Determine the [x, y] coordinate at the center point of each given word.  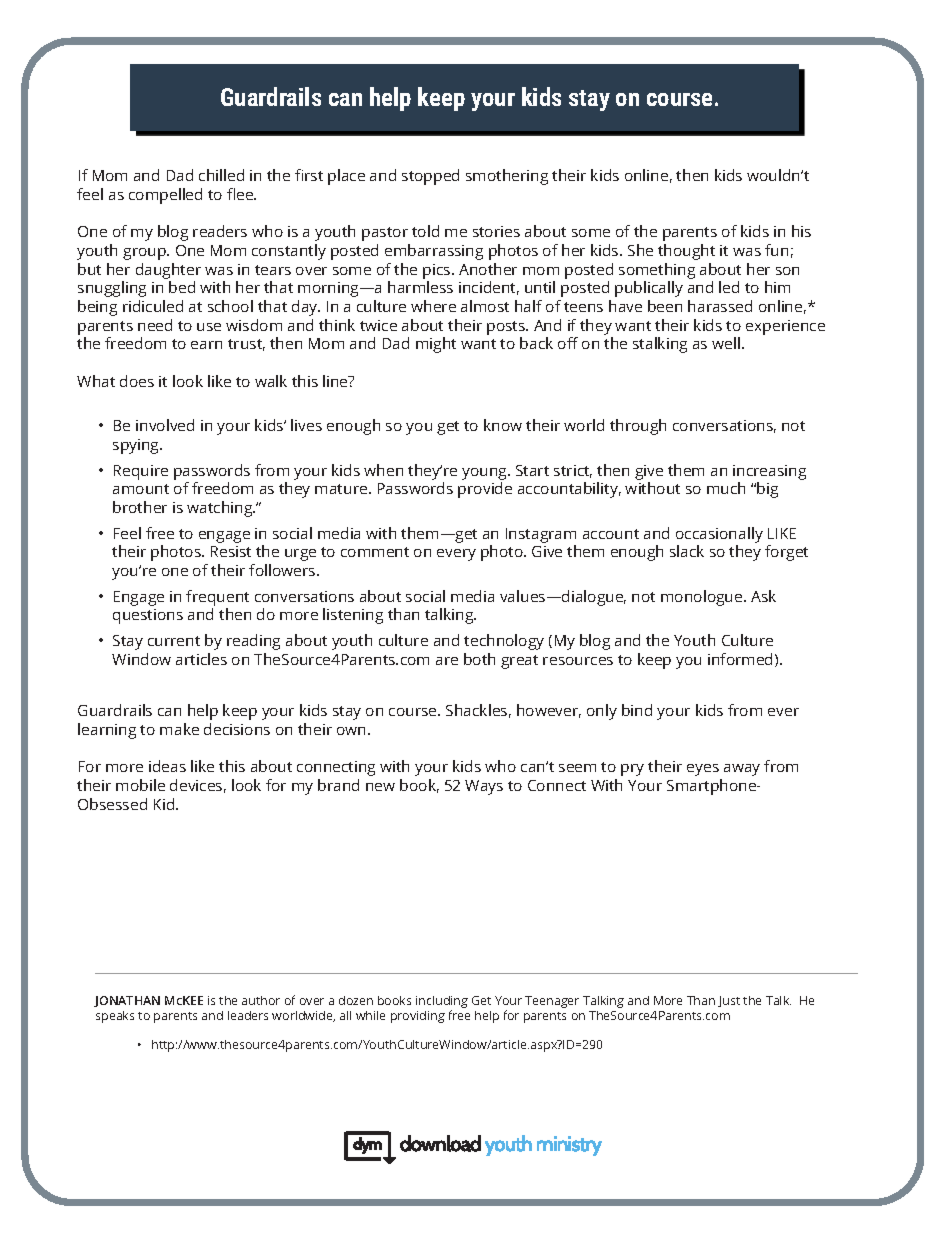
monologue [703, 598]
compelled [165, 196]
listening [353, 616]
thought [686, 252]
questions [148, 616]
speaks [115, 1017]
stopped [430, 177]
